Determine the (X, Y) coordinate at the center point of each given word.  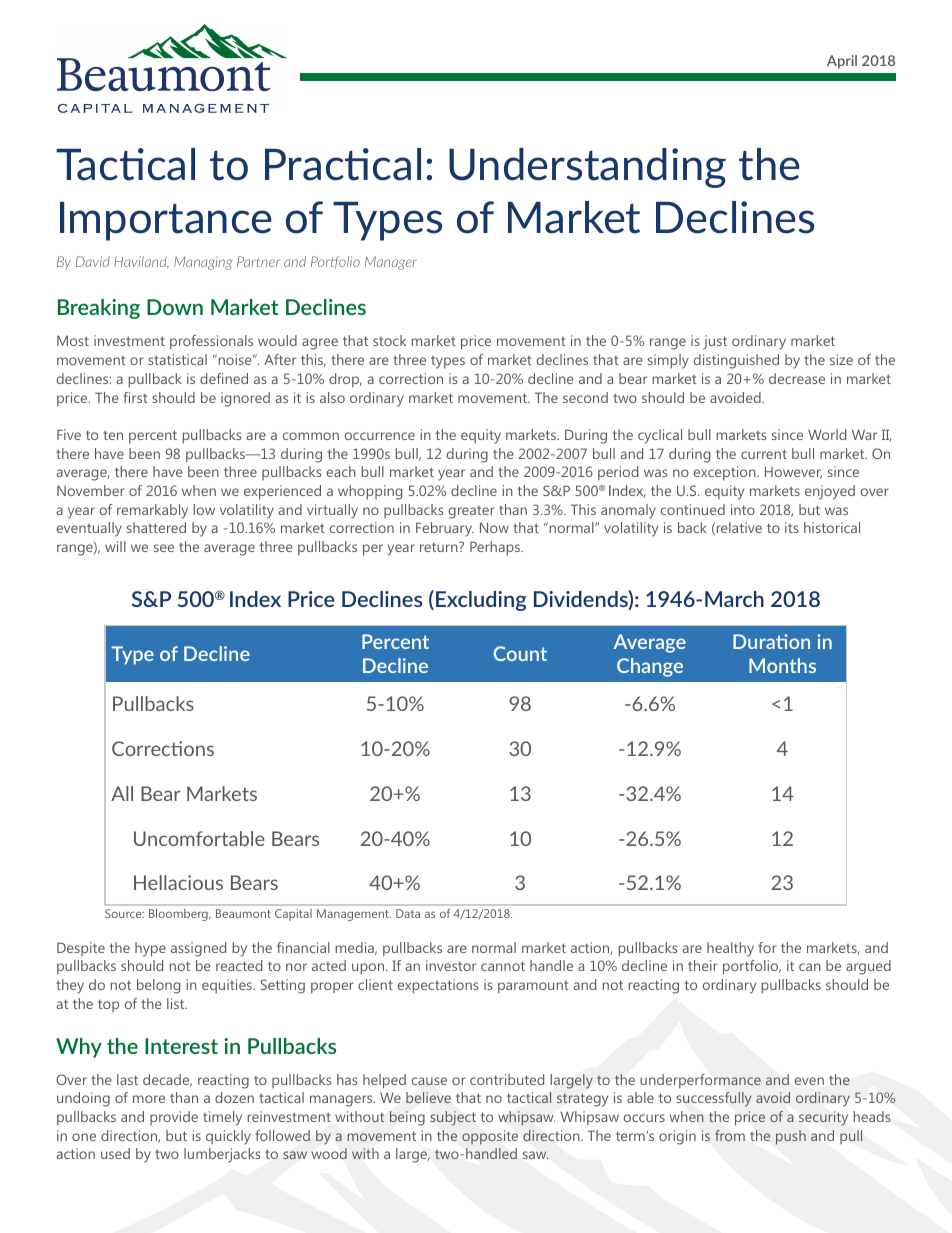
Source (124, 913)
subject (453, 1118)
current (764, 454)
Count (520, 653)
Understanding (587, 168)
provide (174, 1118)
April (842, 62)
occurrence (380, 436)
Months (782, 665)
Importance (166, 221)
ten (113, 435)
